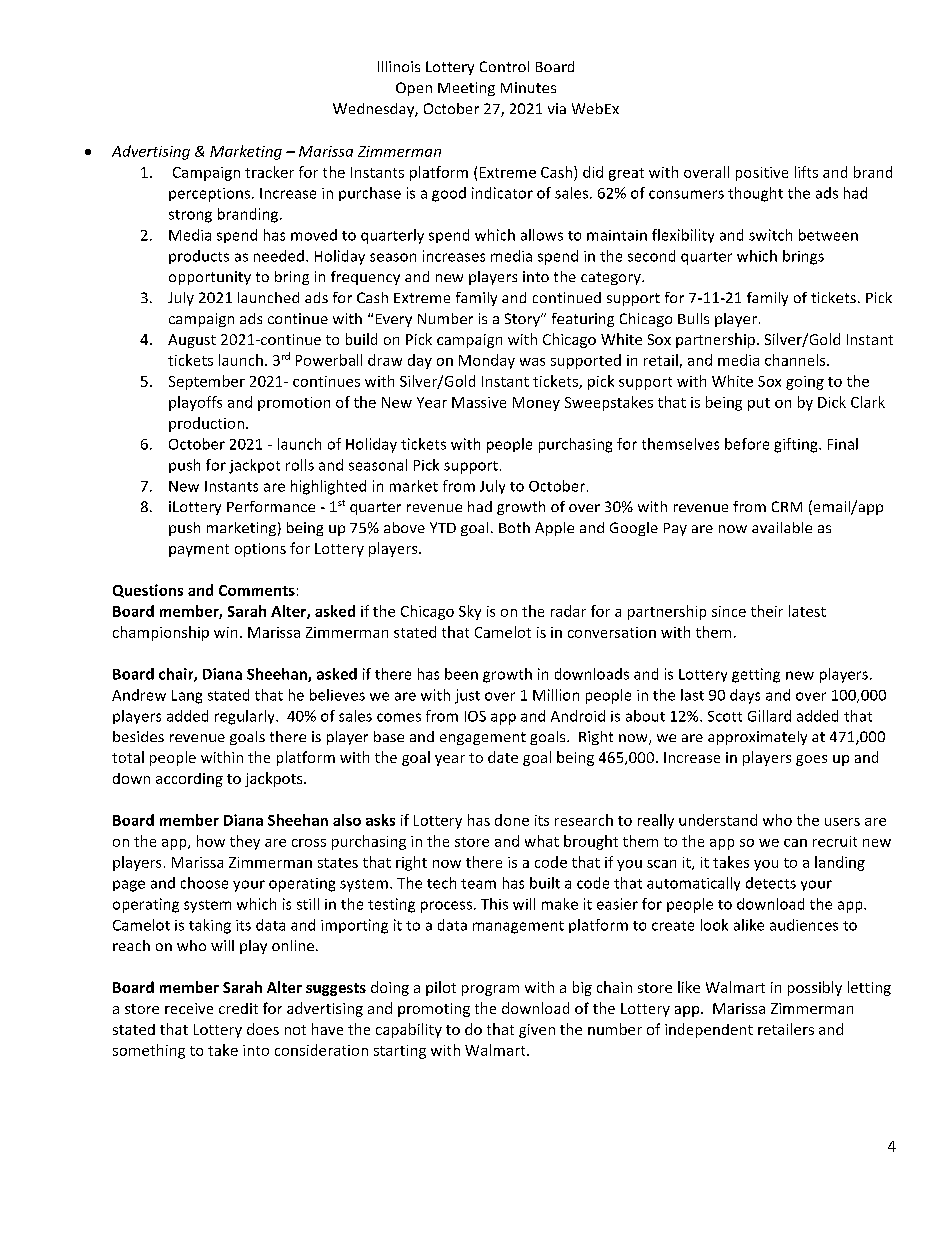  I want to click on channels, so click(796, 360).
